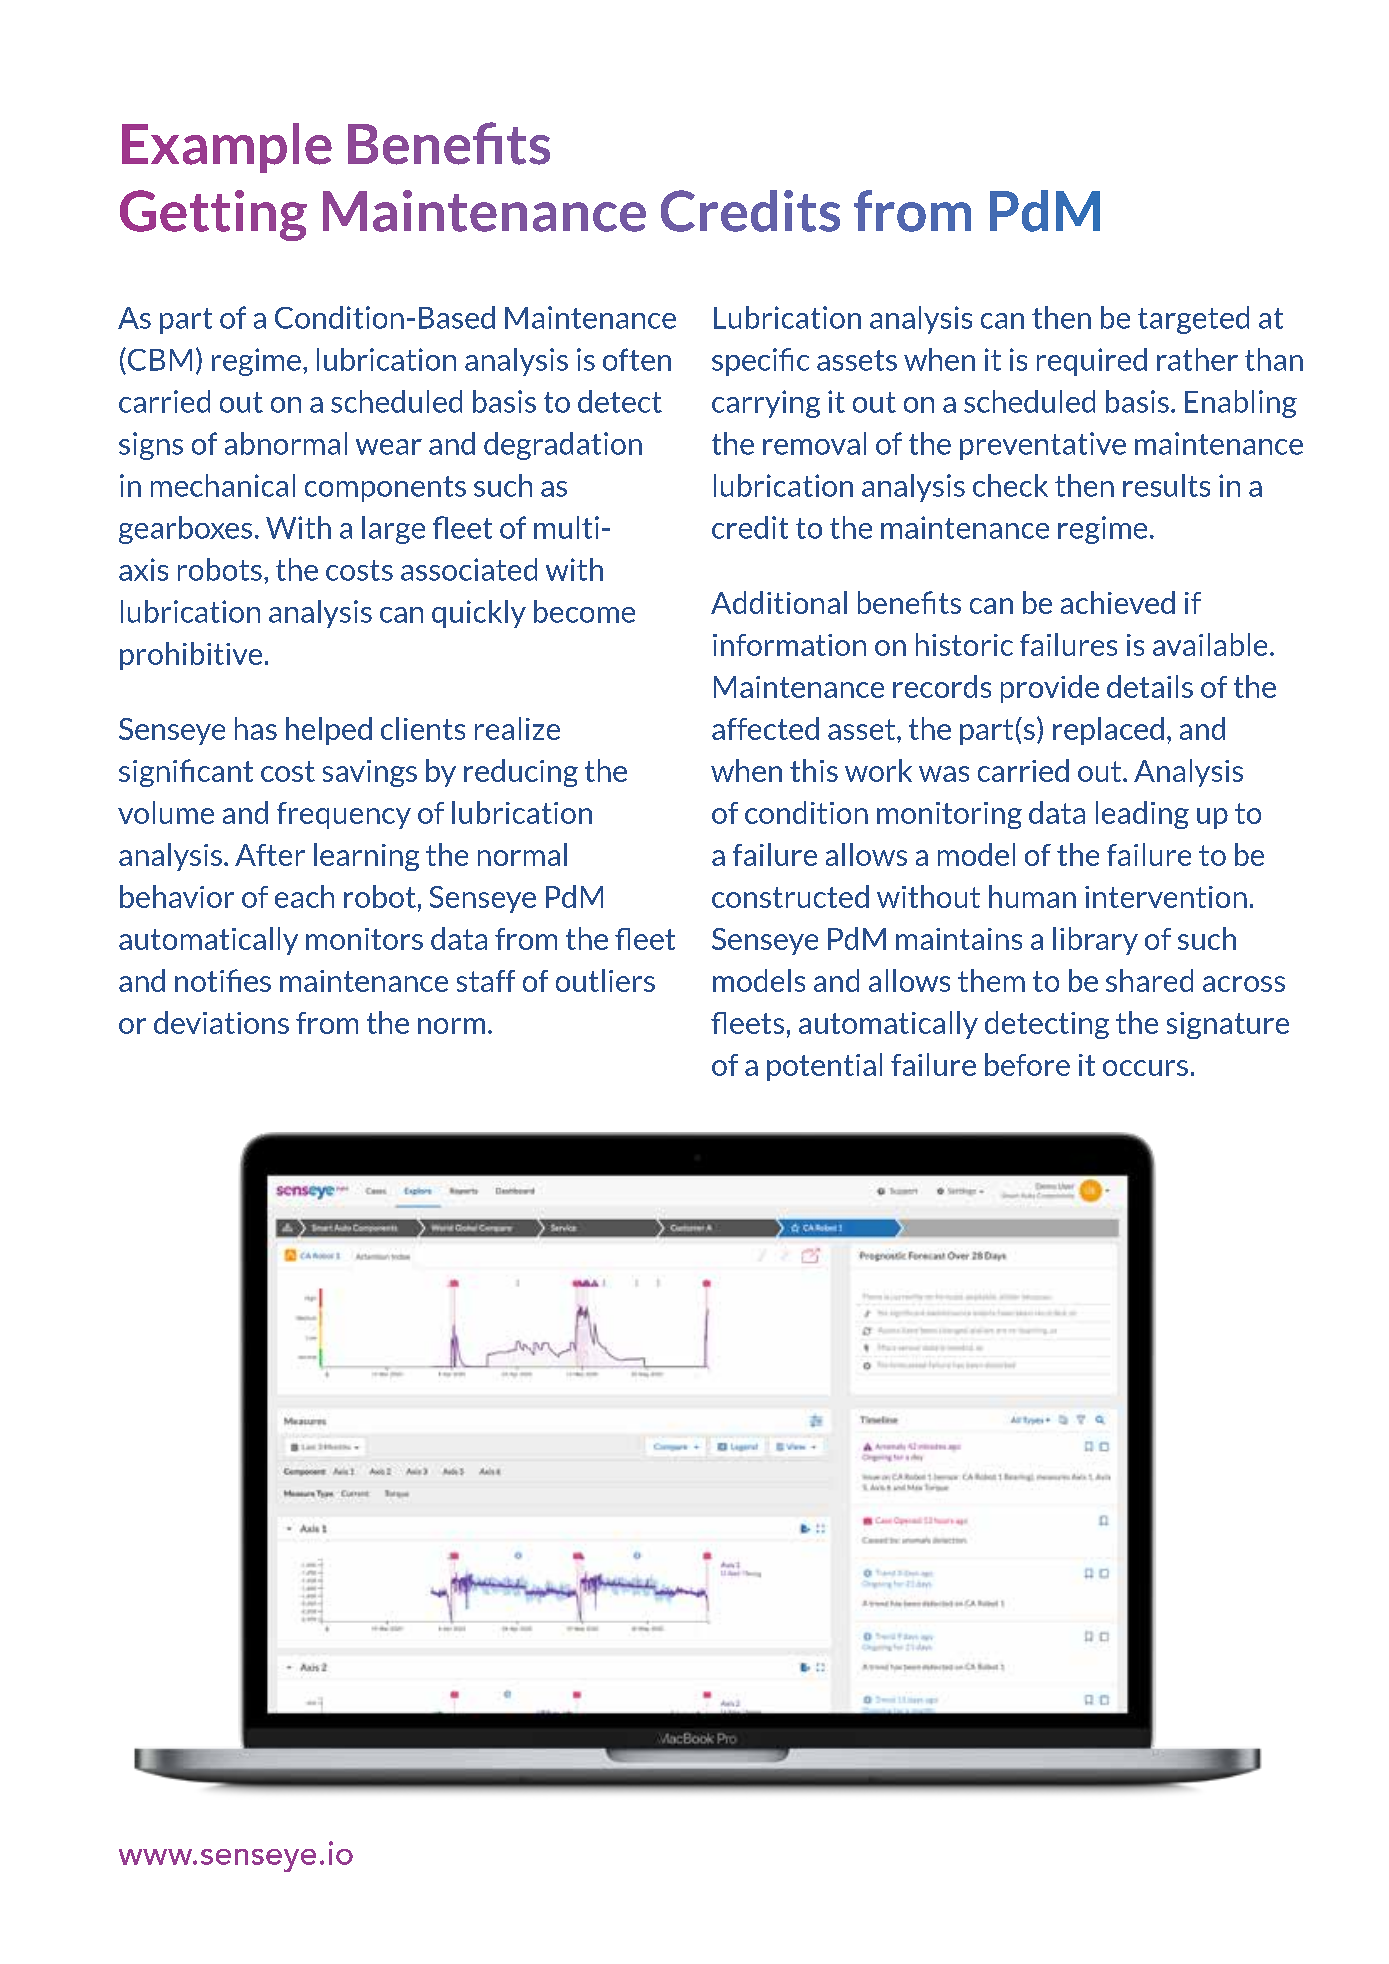 The height and width of the document is (1964, 1389). Describe the element at coordinates (221, 1022) in the document. I see `deviations` at that location.
